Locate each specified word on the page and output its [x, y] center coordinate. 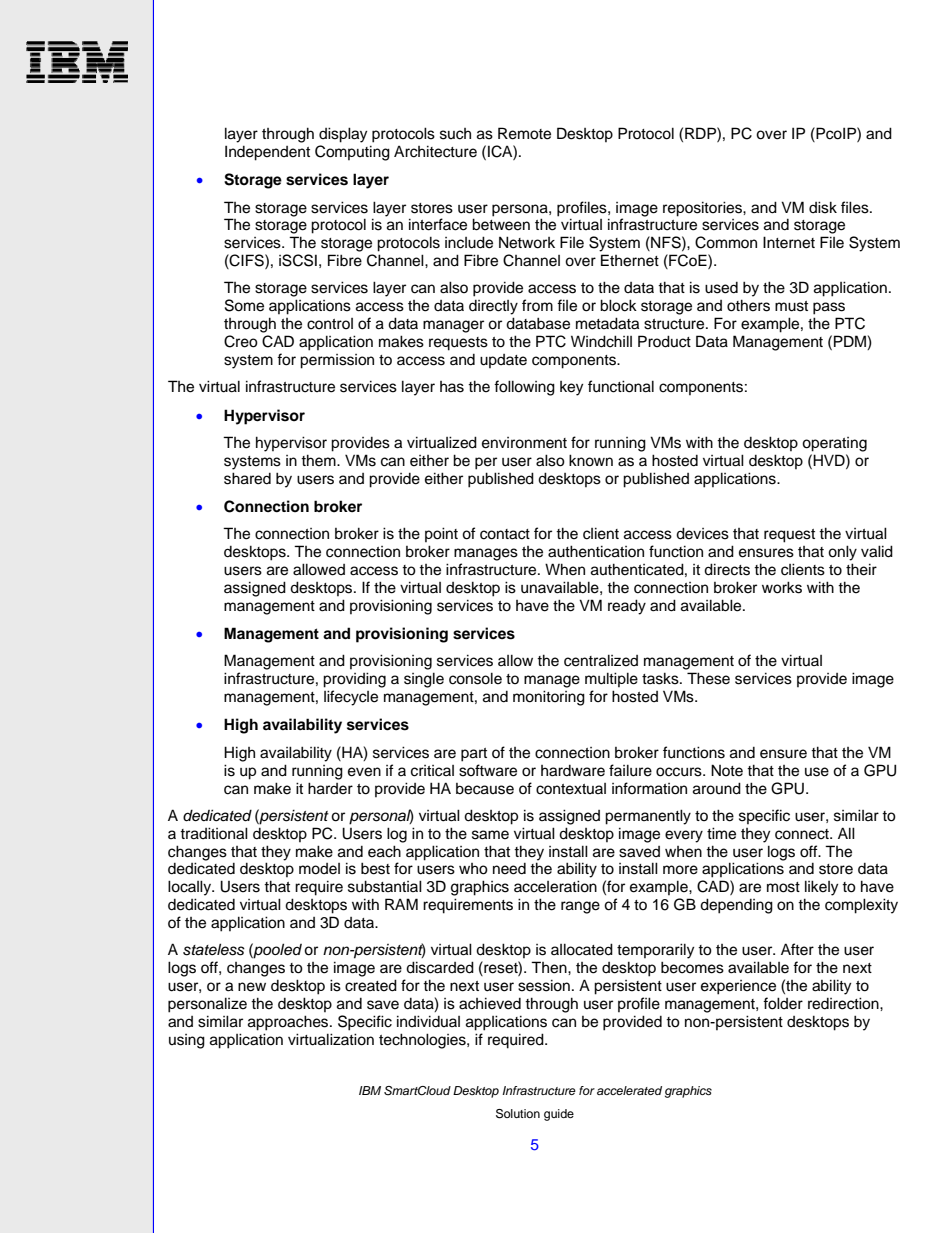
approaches [289, 1023]
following [524, 388]
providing [354, 680]
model [319, 869]
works [782, 587]
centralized [601, 660]
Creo [241, 341]
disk [823, 207]
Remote [524, 133]
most [783, 887]
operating [834, 444]
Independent [267, 153]
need [509, 869]
